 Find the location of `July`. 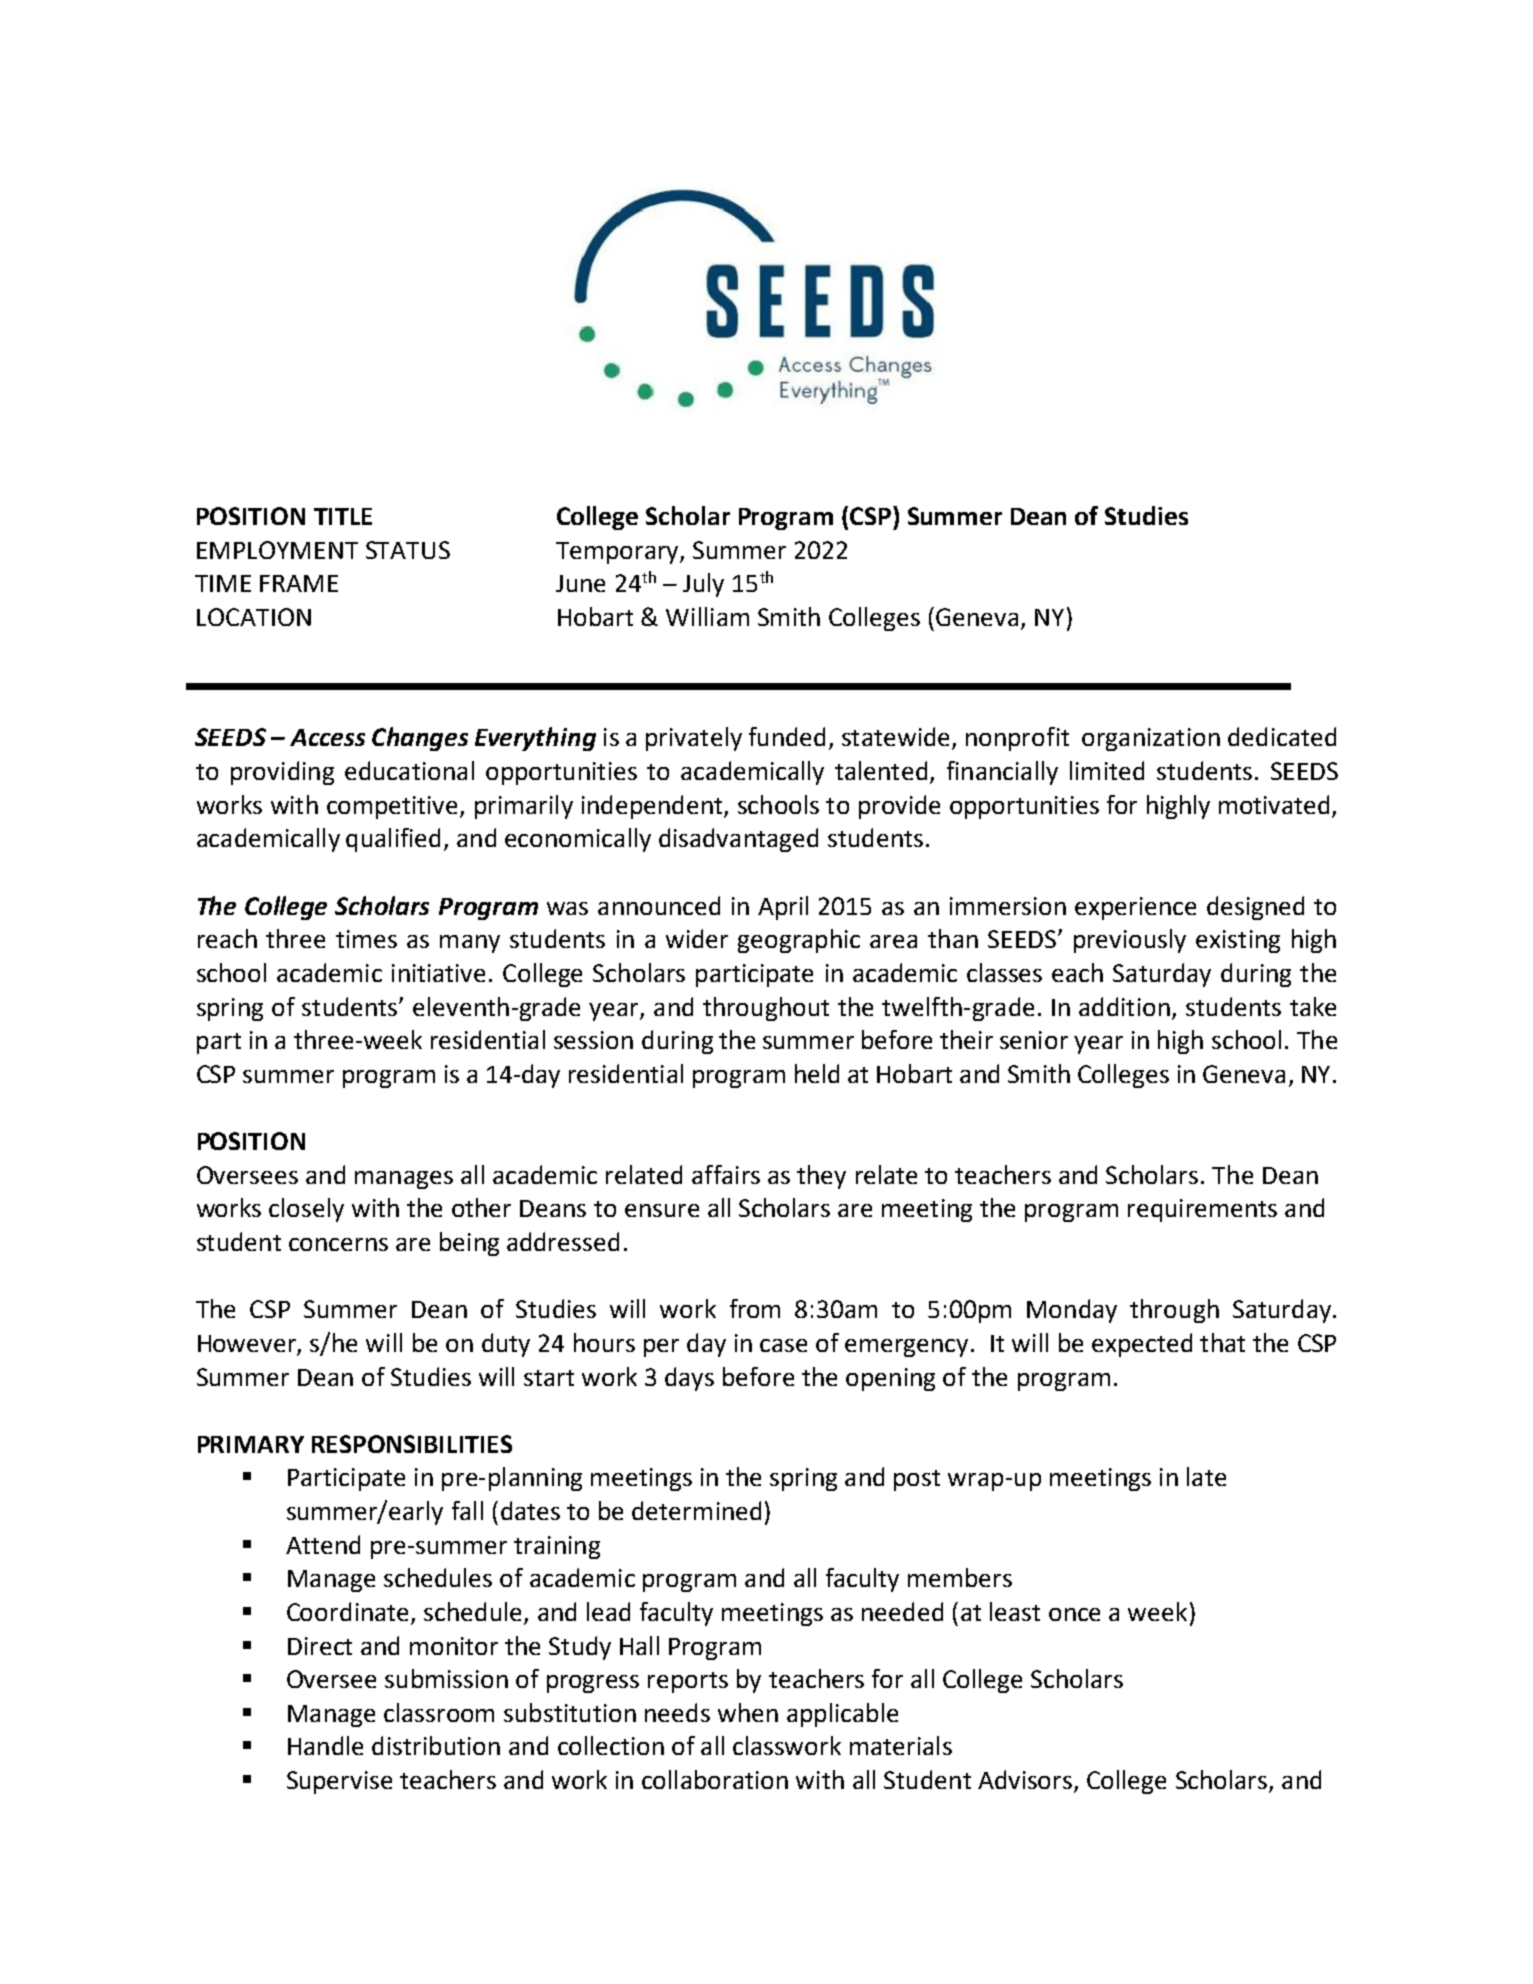

July is located at coordinates (703, 585).
